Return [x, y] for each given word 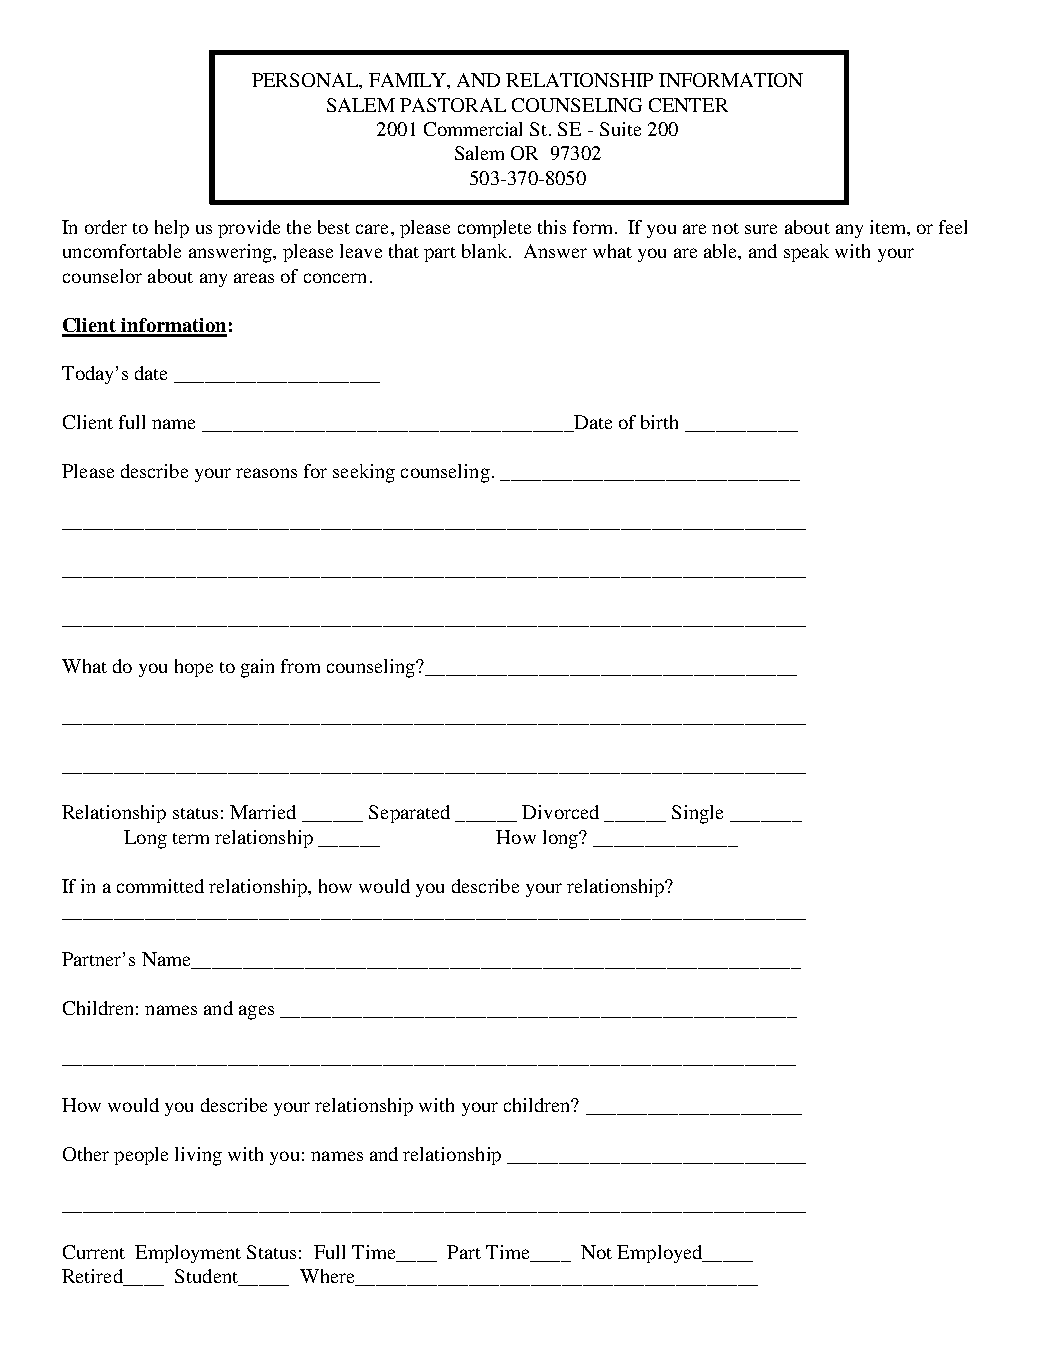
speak [806, 253]
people [141, 1156]
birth [659, 422]
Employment [188, 1254]
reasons [266, 473]
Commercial [473, 129]
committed [160, 886]
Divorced [560, 812]
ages [256, 1012]
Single [697, 814]
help [172, 229]
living [198, 1156]
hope [194, 668]
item [889, 227]
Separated [409, 814]
